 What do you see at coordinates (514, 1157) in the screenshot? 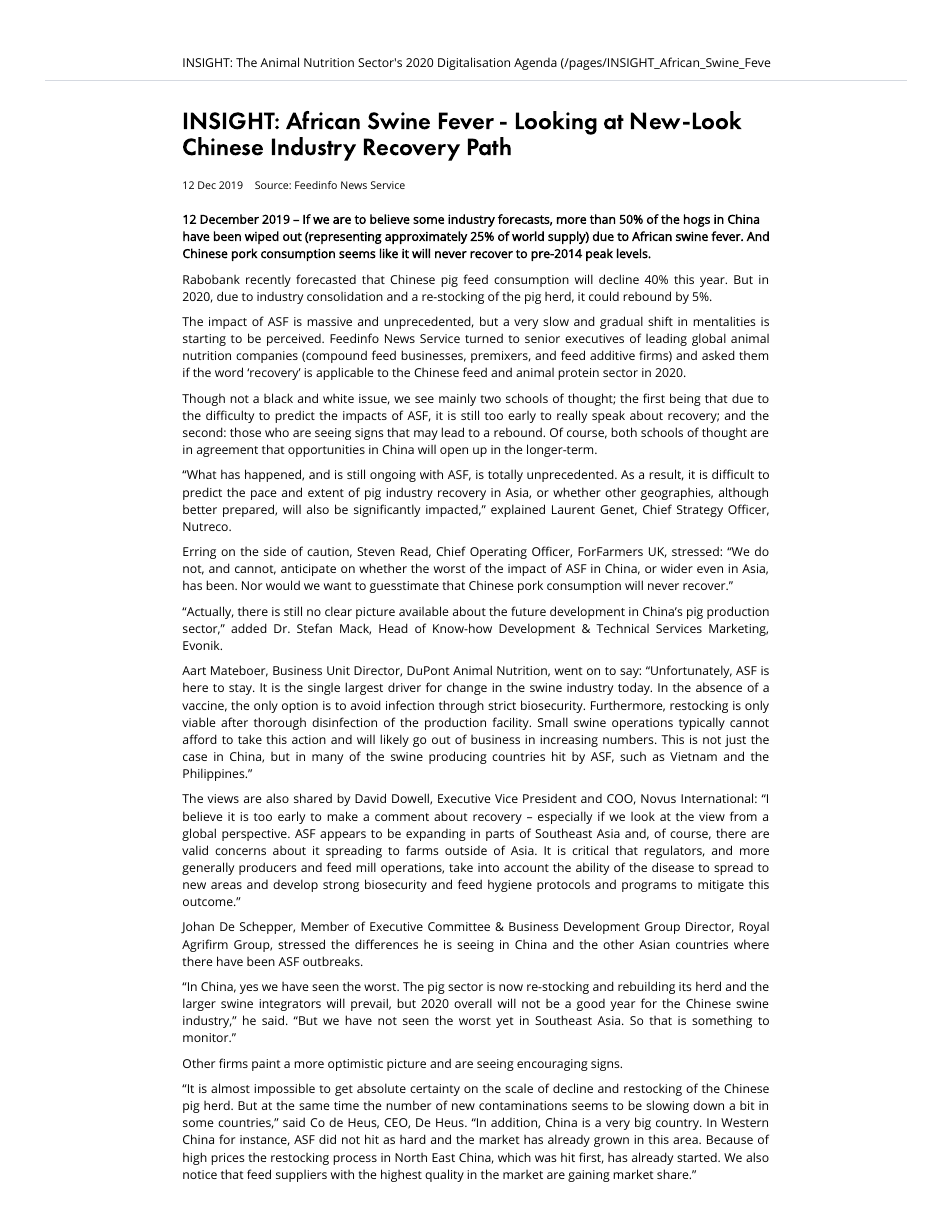
I see `which` at bounding box center [514, 1157].
